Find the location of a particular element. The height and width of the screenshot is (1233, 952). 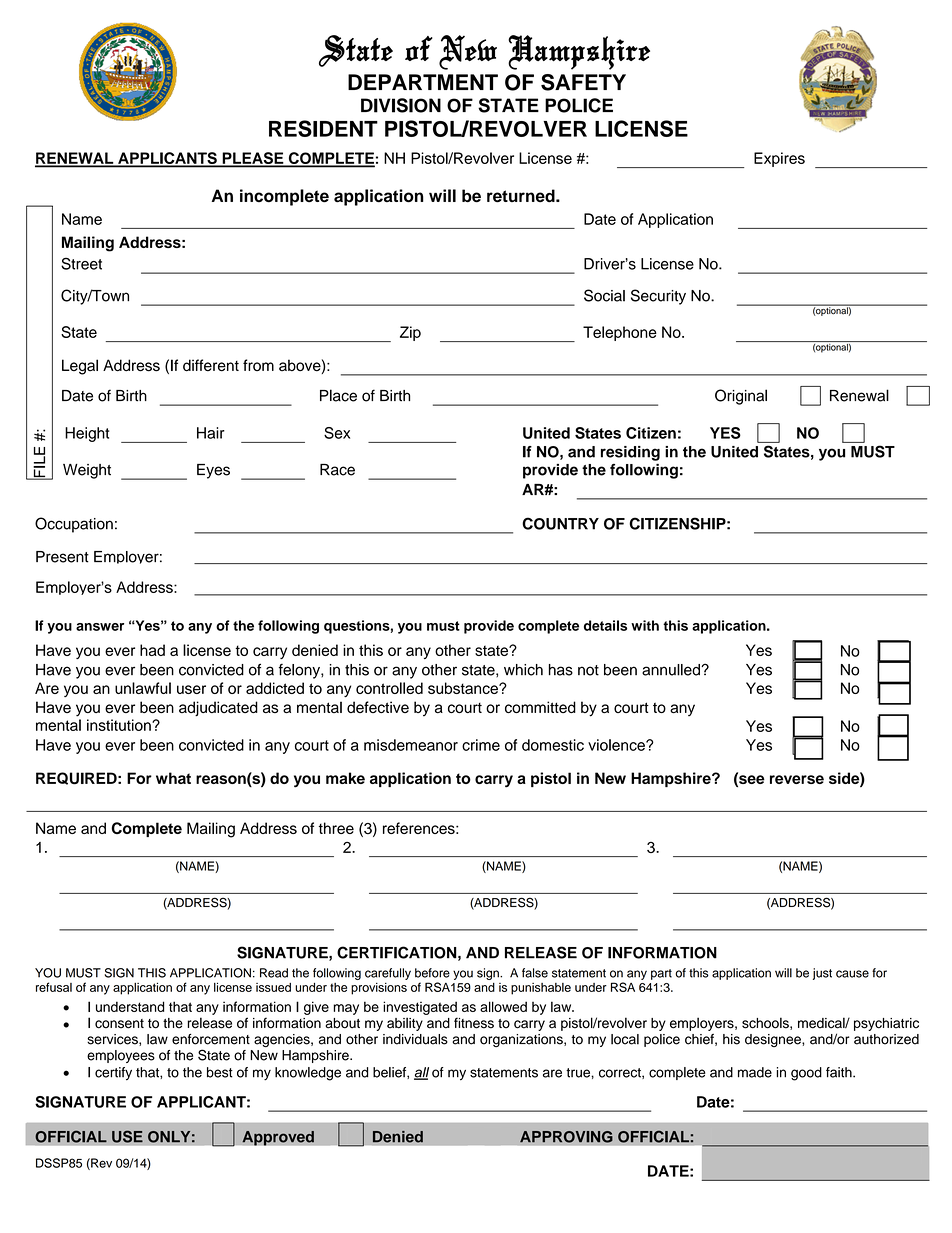

violence is located at coordinates (617, 745).
